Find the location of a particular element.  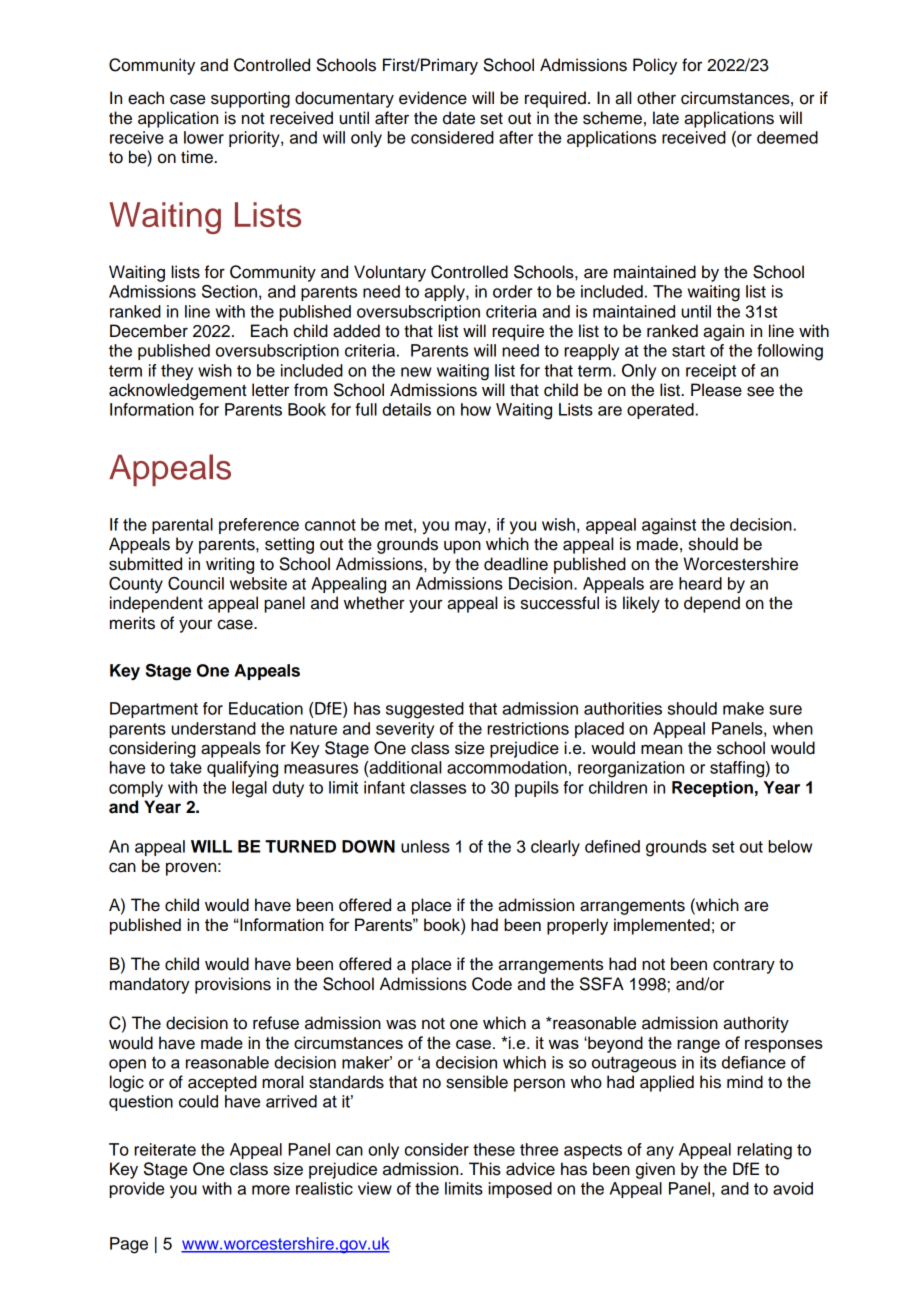

late is located at coordinates (666, 118).
